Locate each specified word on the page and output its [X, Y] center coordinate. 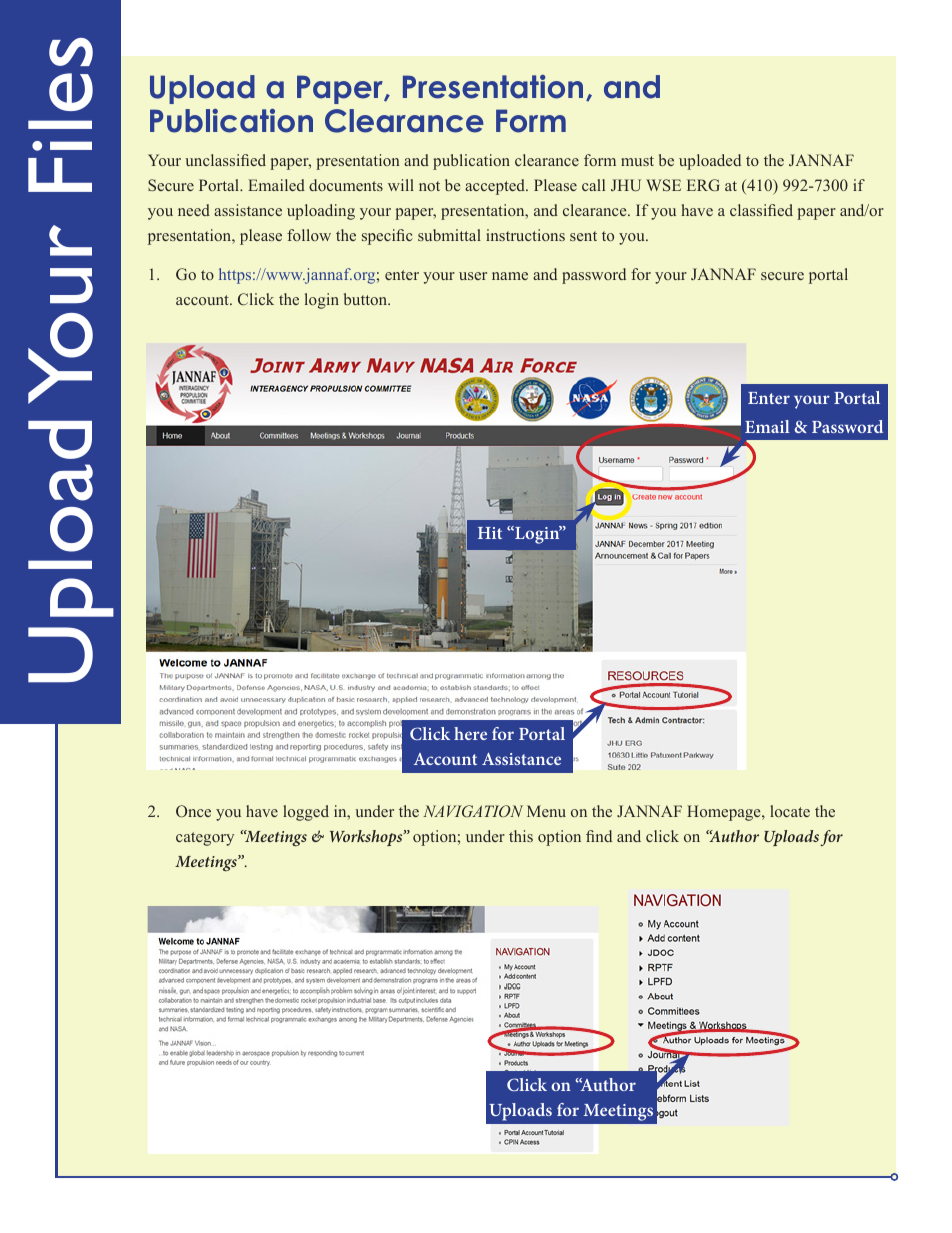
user [473, 276]
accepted [496, 187]
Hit [490, 533]
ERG [703, 185]
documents [346, 185]
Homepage [725, 813]
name [510, 276]
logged [306, 813]
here [470, 733]
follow [309, 235]
